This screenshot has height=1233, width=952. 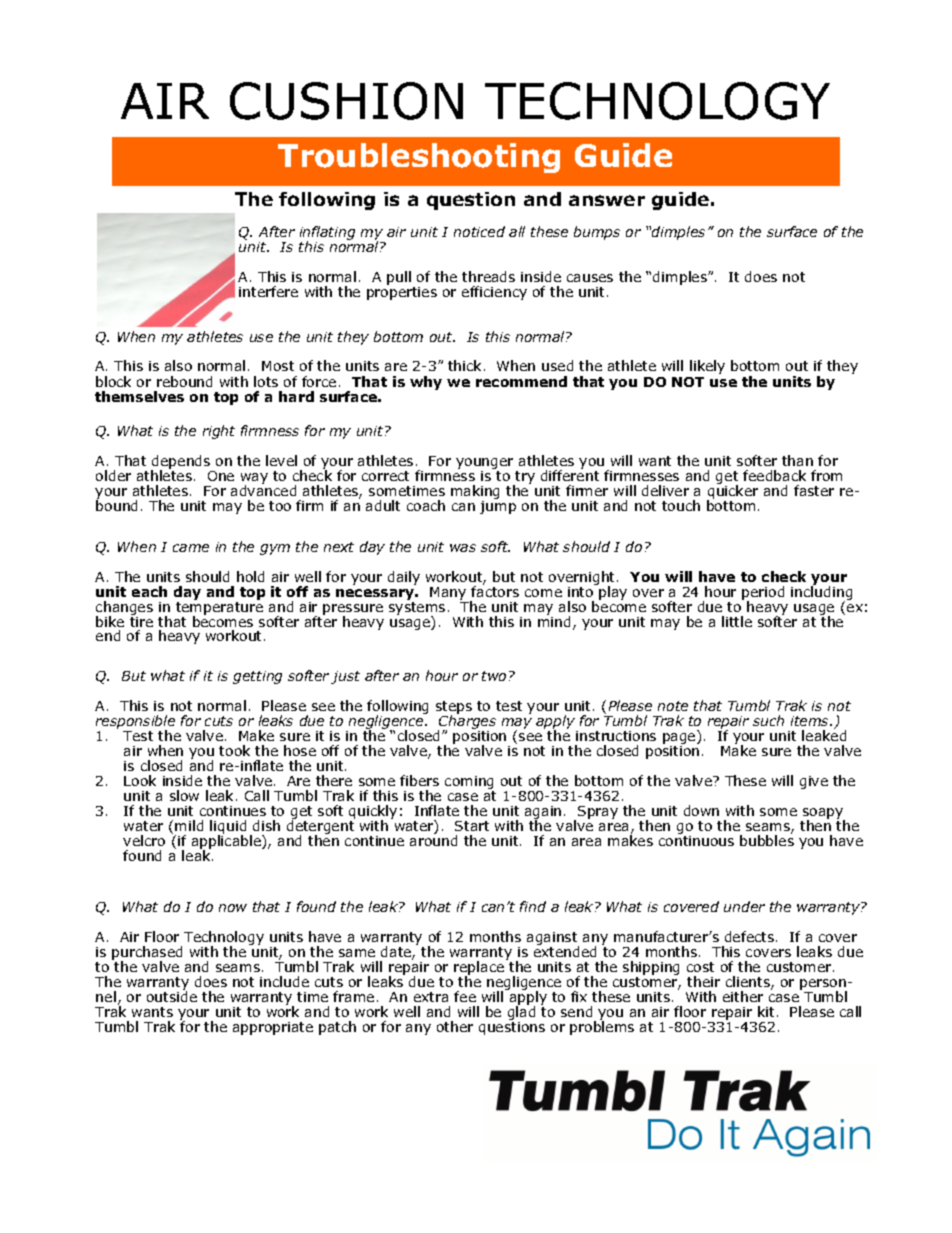 I want to click on either, so click(x=743, y=996).
